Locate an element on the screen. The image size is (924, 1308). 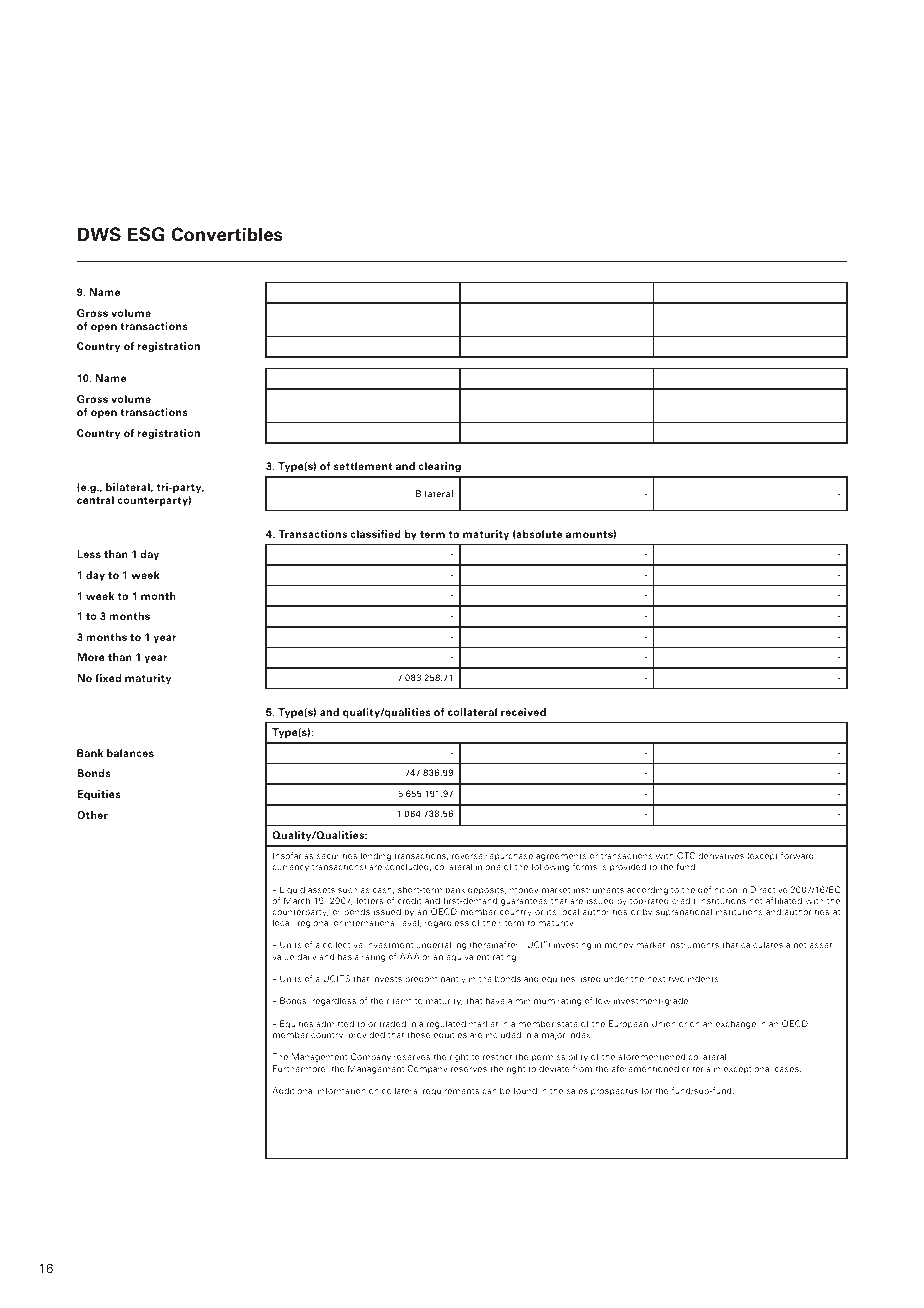
ESG is located at coordinates (146, 234).
